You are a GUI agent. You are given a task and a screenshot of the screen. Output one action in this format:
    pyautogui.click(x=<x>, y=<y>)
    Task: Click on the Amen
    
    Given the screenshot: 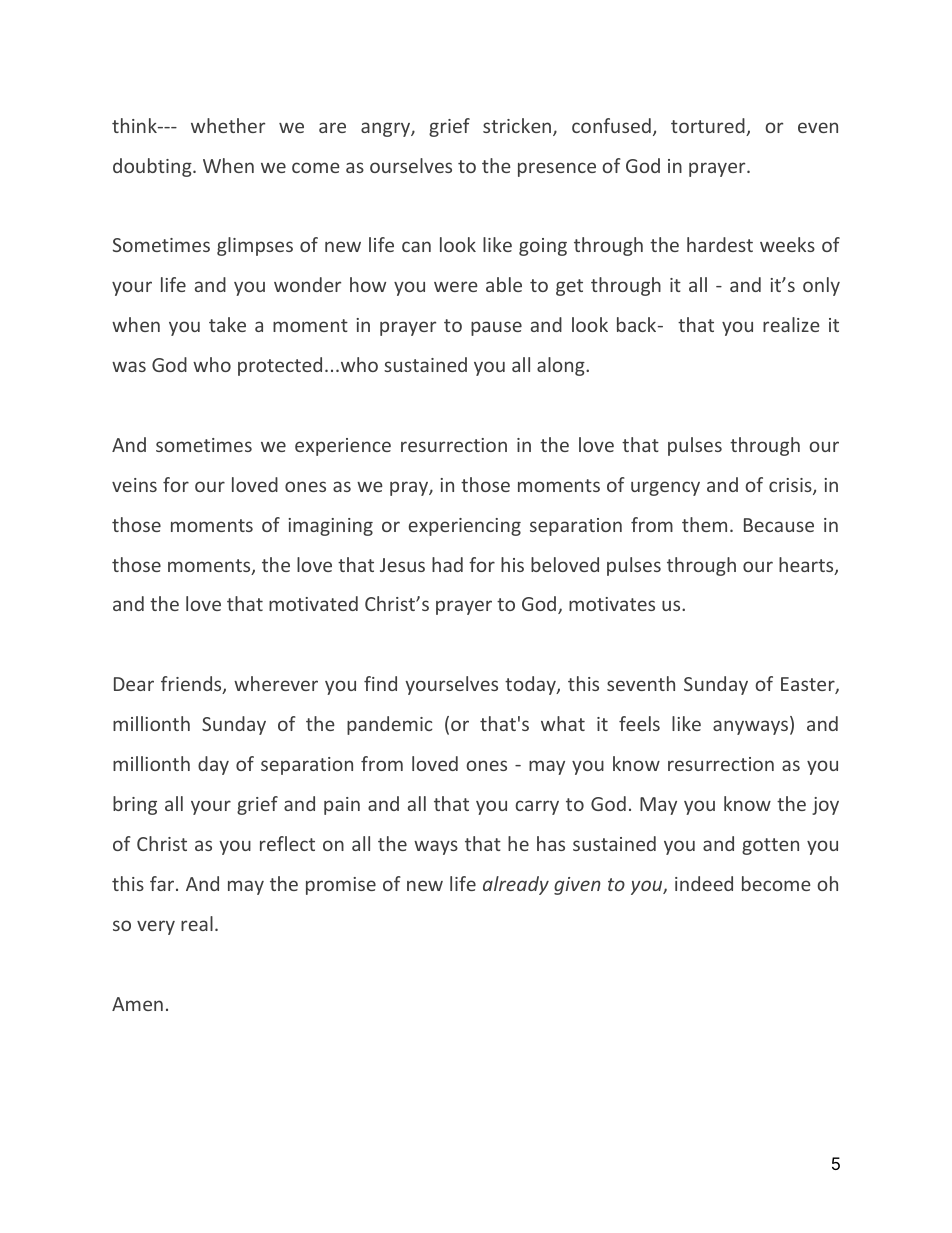 What is the action you would take?
    pyautogui.click(x=137, y=1004)
